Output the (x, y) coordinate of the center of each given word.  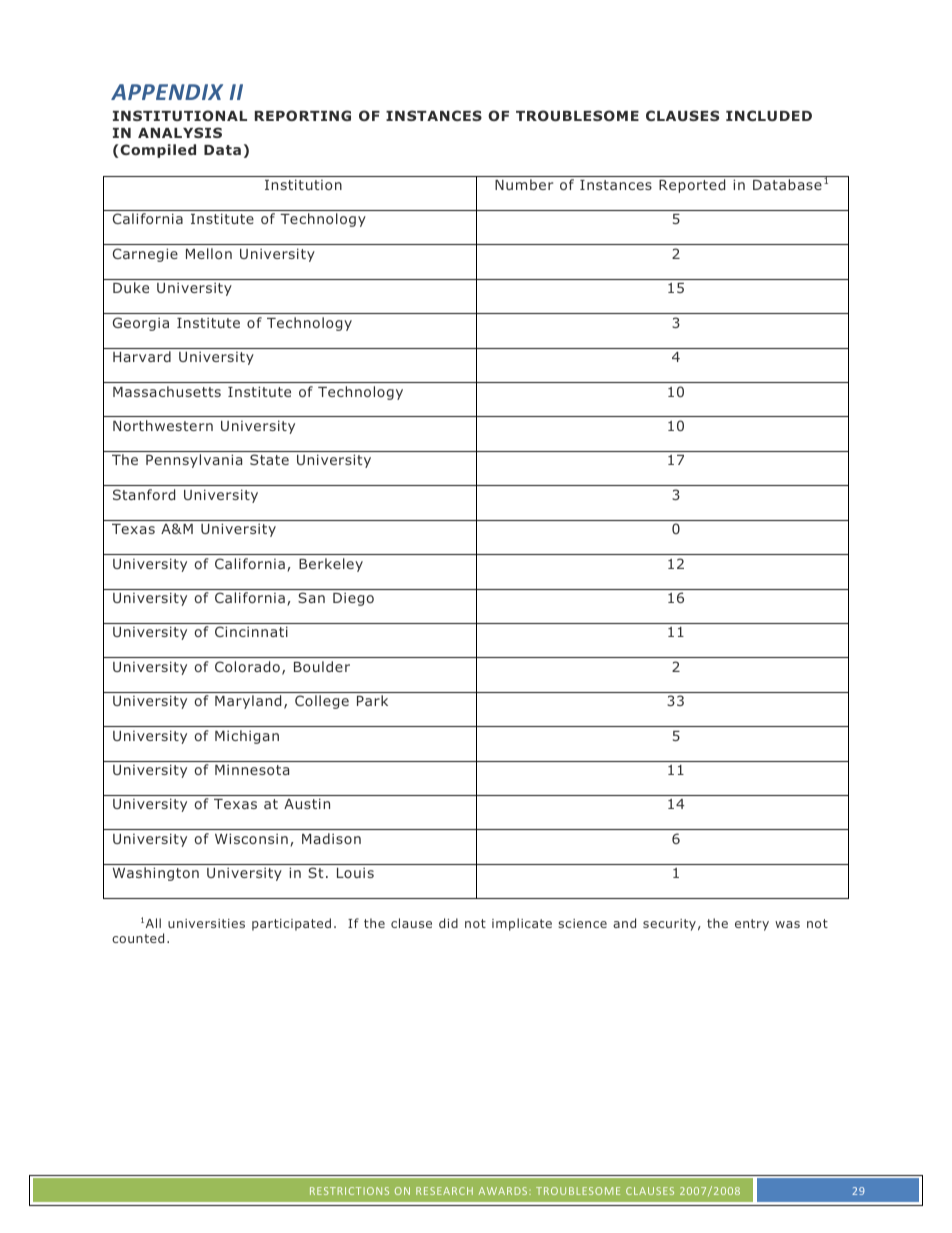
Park (372, 700)
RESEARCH (444, 1191)
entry (752, 925)
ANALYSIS (180, 132)
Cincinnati (251, 631)
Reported (692, 186)
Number (524, 184)
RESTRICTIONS (349, 1191)
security (669, 925)
